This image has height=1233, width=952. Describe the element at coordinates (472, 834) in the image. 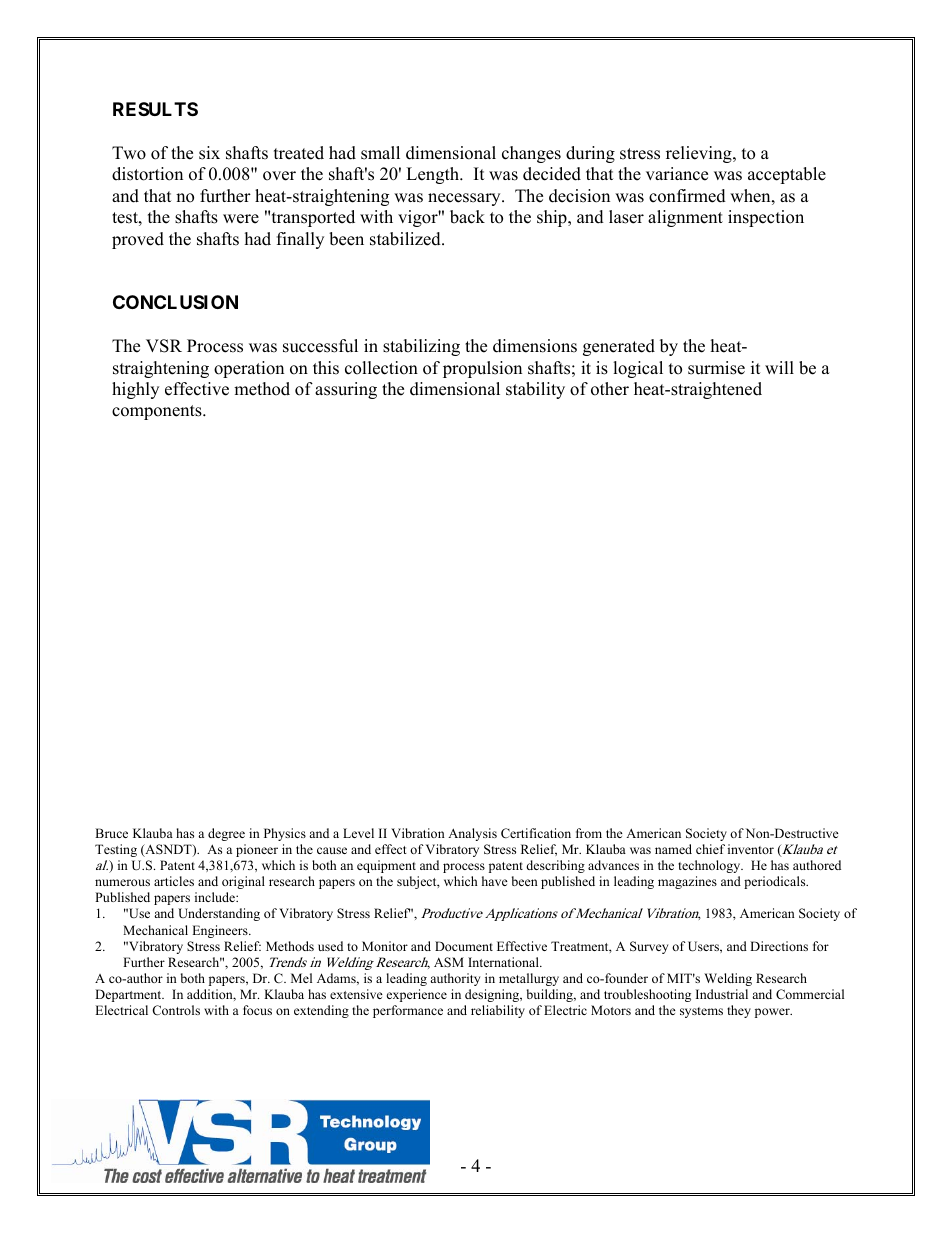

I see `Analysis` at that location.
